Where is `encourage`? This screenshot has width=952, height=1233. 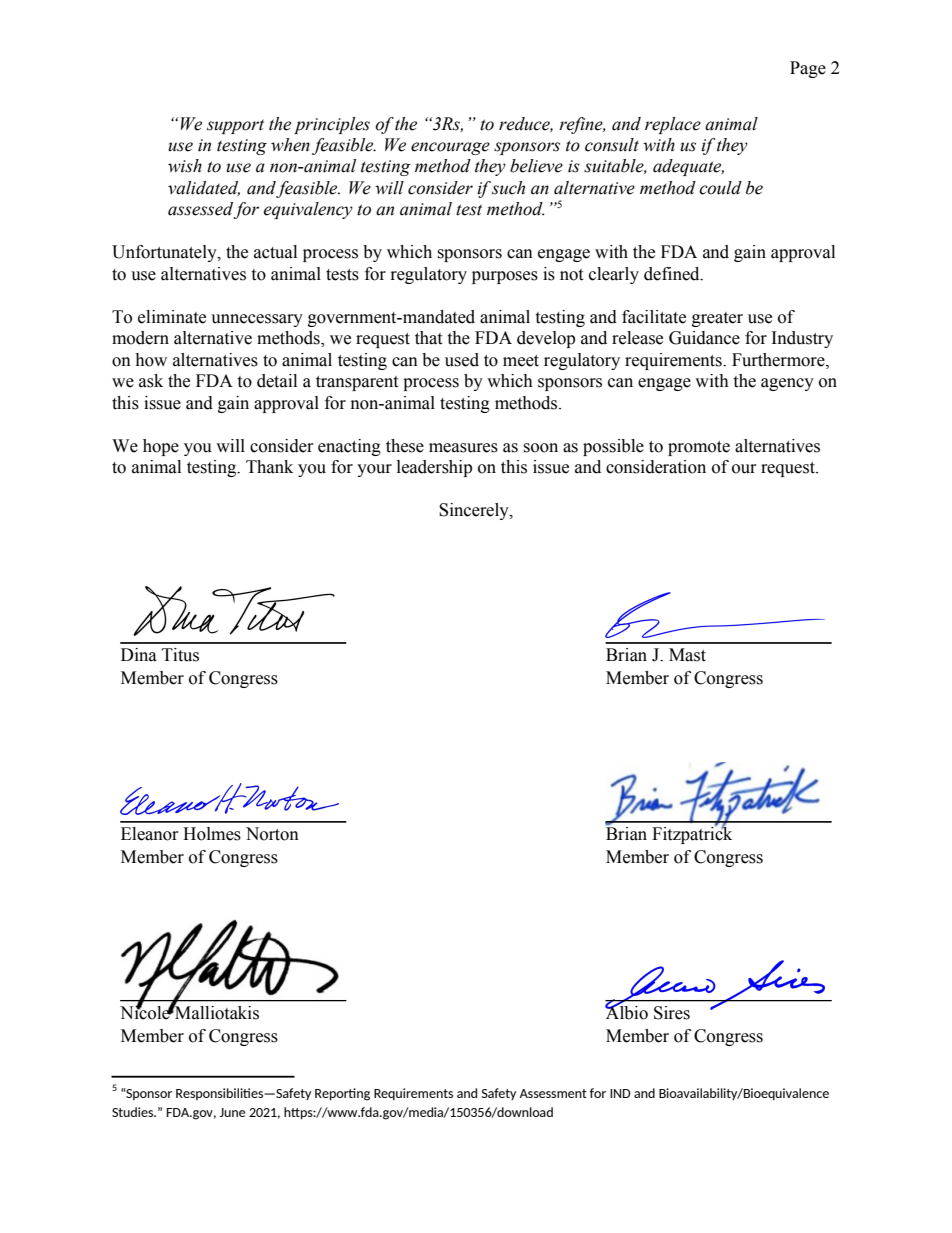 encourage is located at coordinates (450, 148).
